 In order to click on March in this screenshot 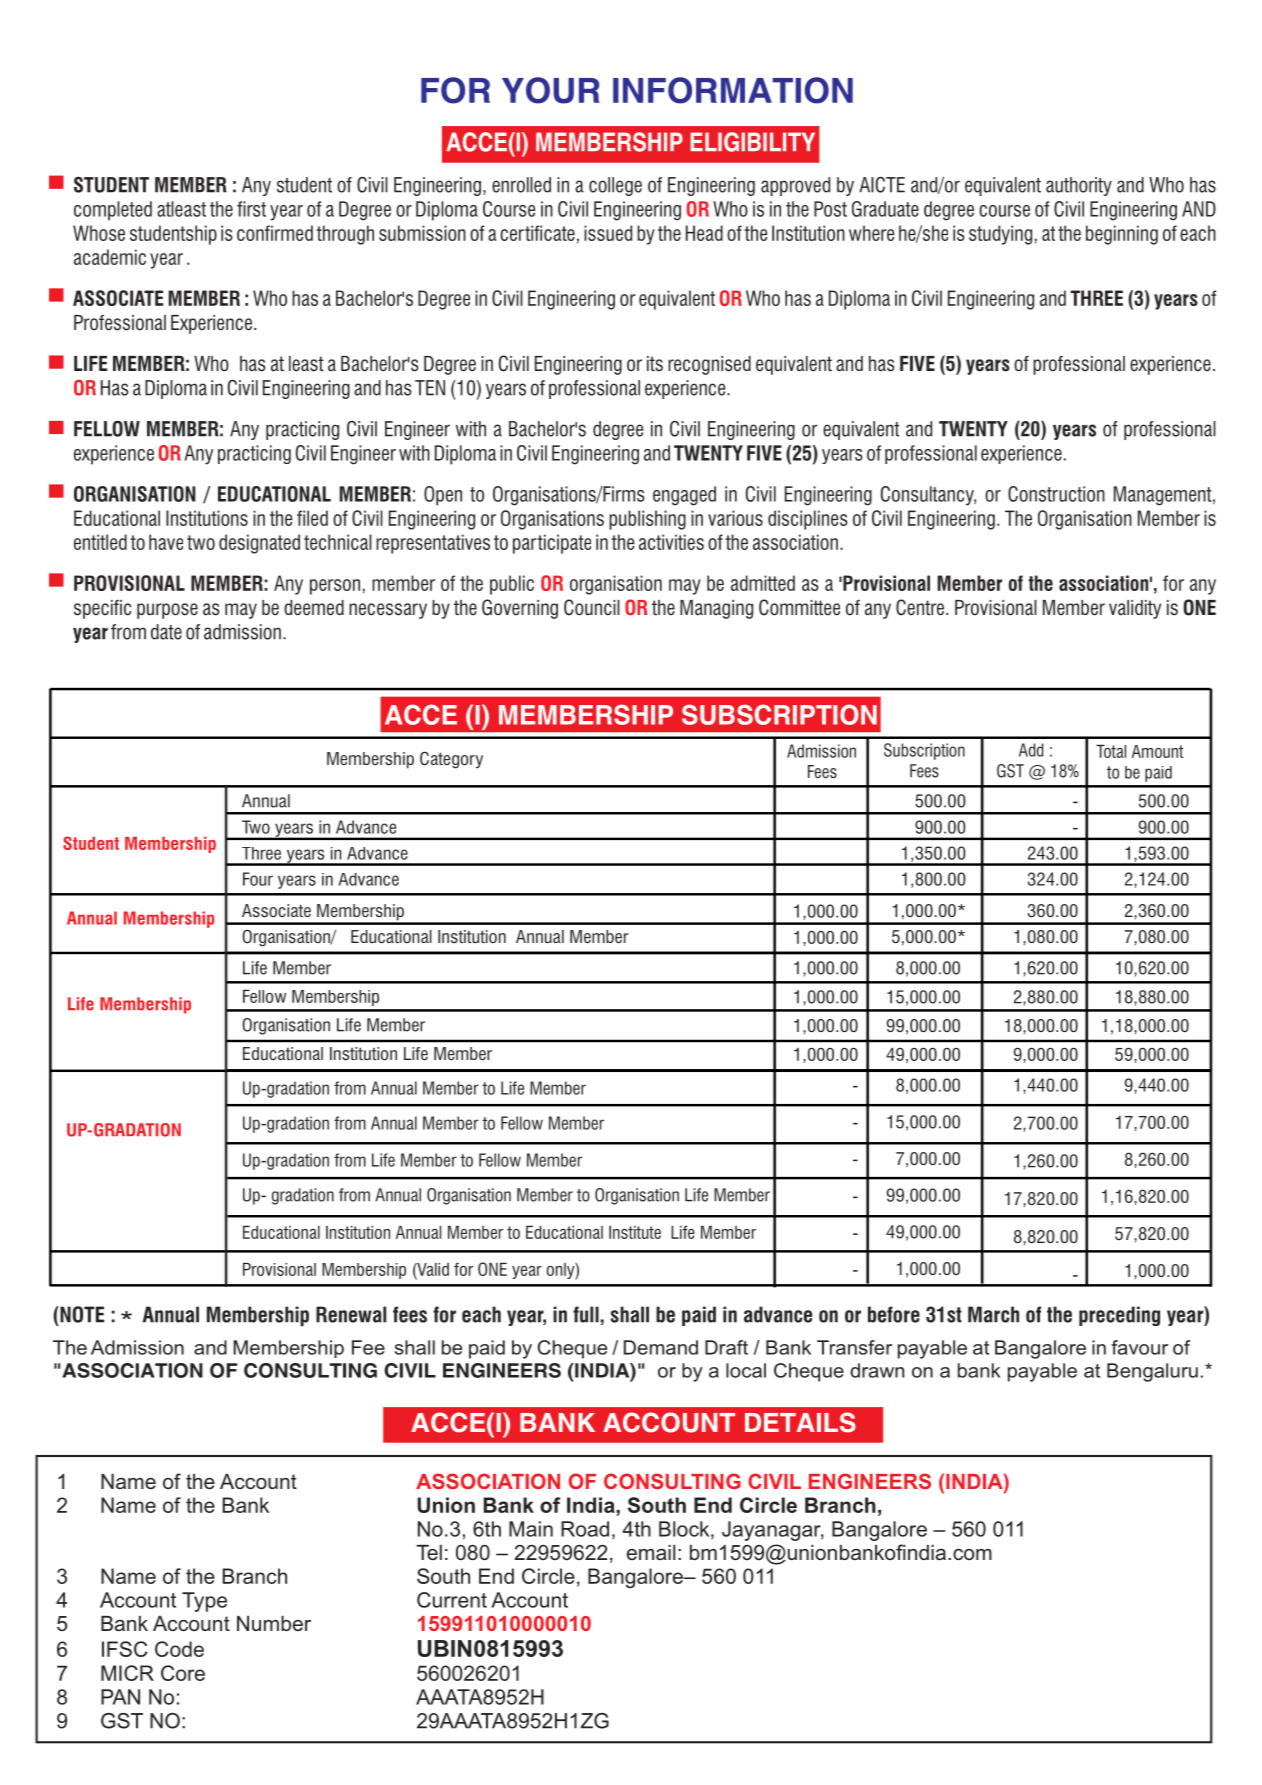, I will do `click(993, 1314)`.
